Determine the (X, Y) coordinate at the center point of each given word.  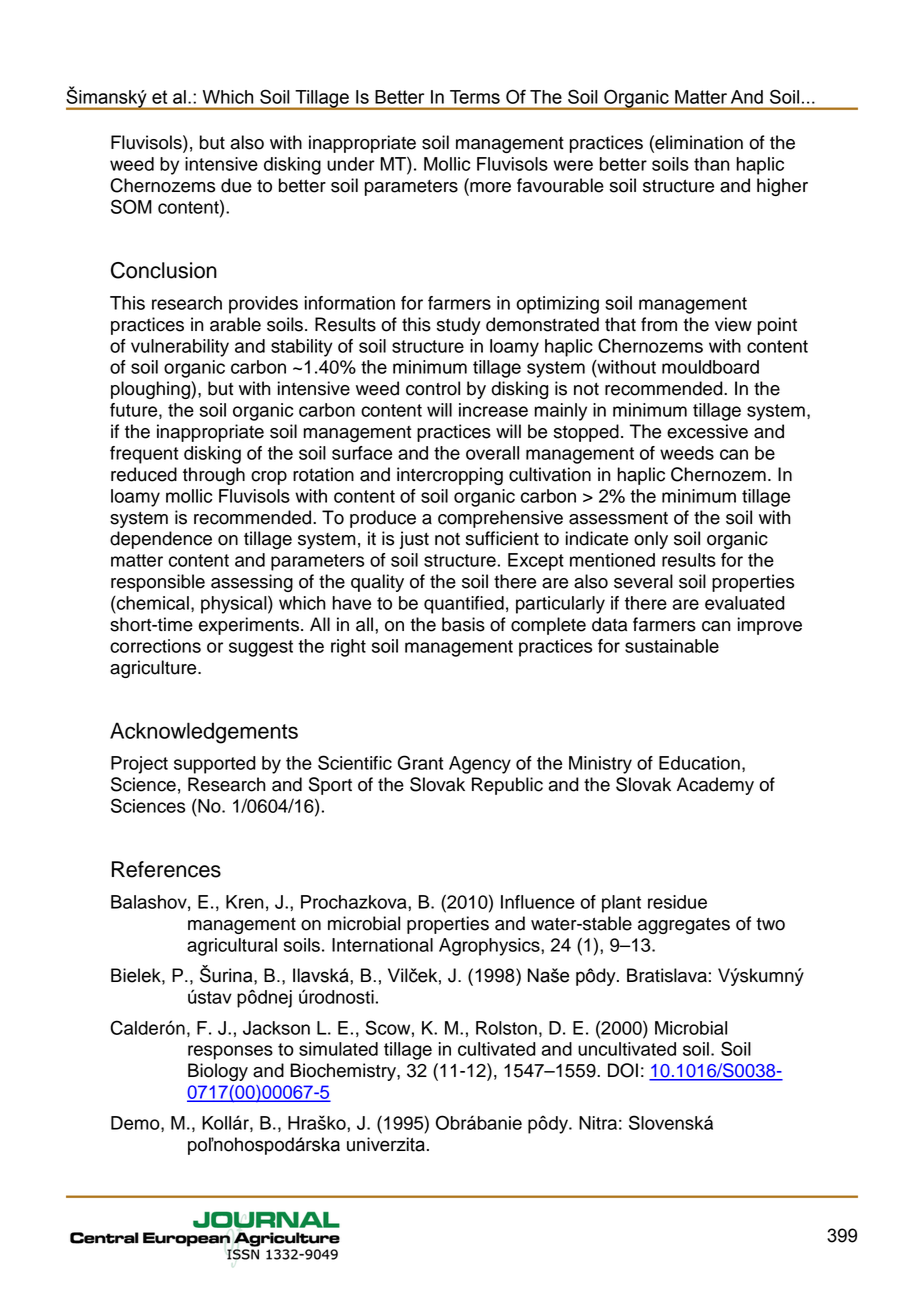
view (733, 324)
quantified (464, 605)
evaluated (745, 603)
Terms (475, 97)
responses (230, 1052)
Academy (715, 786)
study (459, 326)
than (712, 164)
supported (215, 765)
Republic (507, 786)
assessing (252, 583)
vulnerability (180, 348)
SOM (131, 206)
